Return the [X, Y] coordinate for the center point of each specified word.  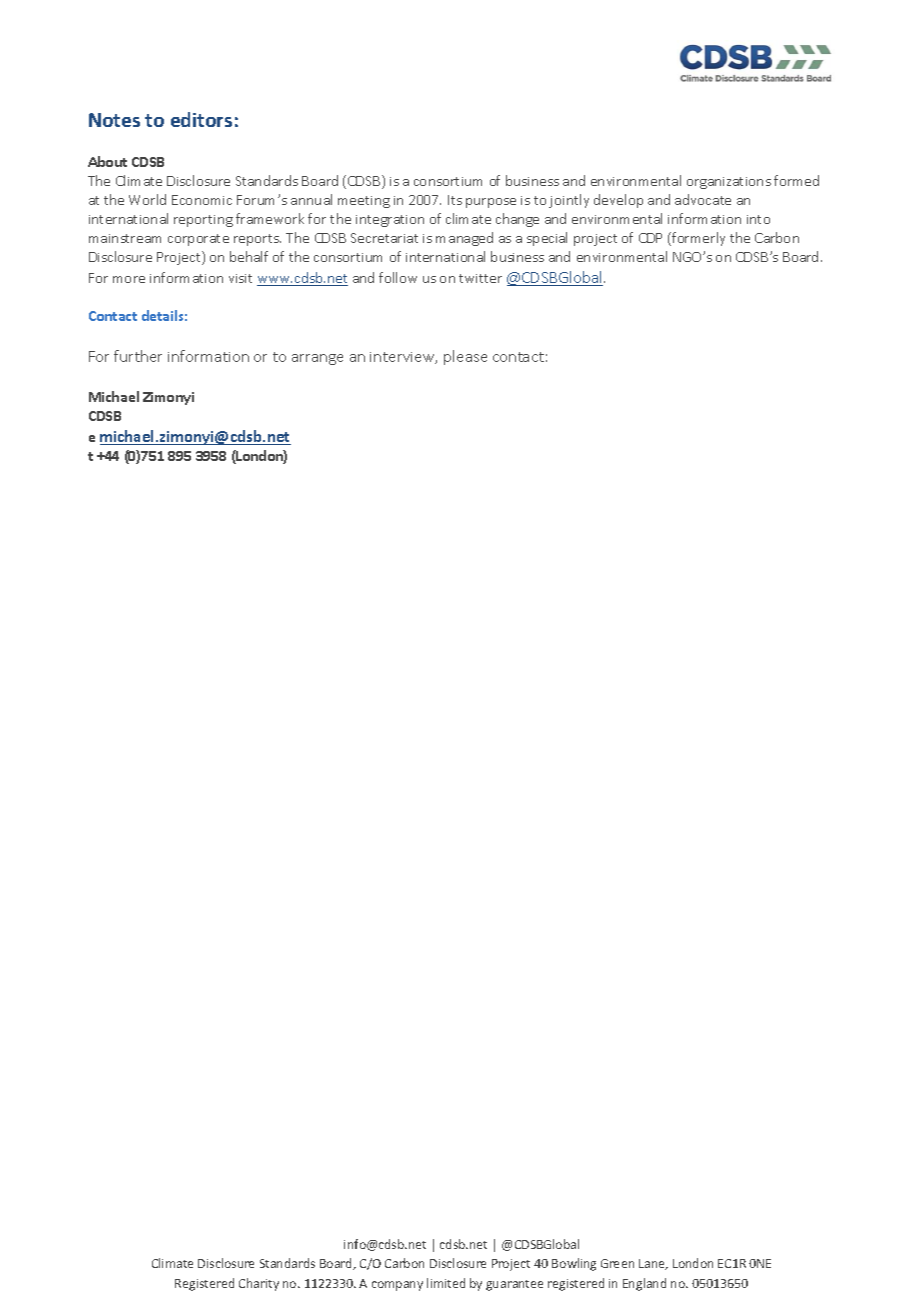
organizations [729, 183]
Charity [259, 1284]
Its [455, 200]
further [138, 356]
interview [403, 358]
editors [201, 119]
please [465, 357]
